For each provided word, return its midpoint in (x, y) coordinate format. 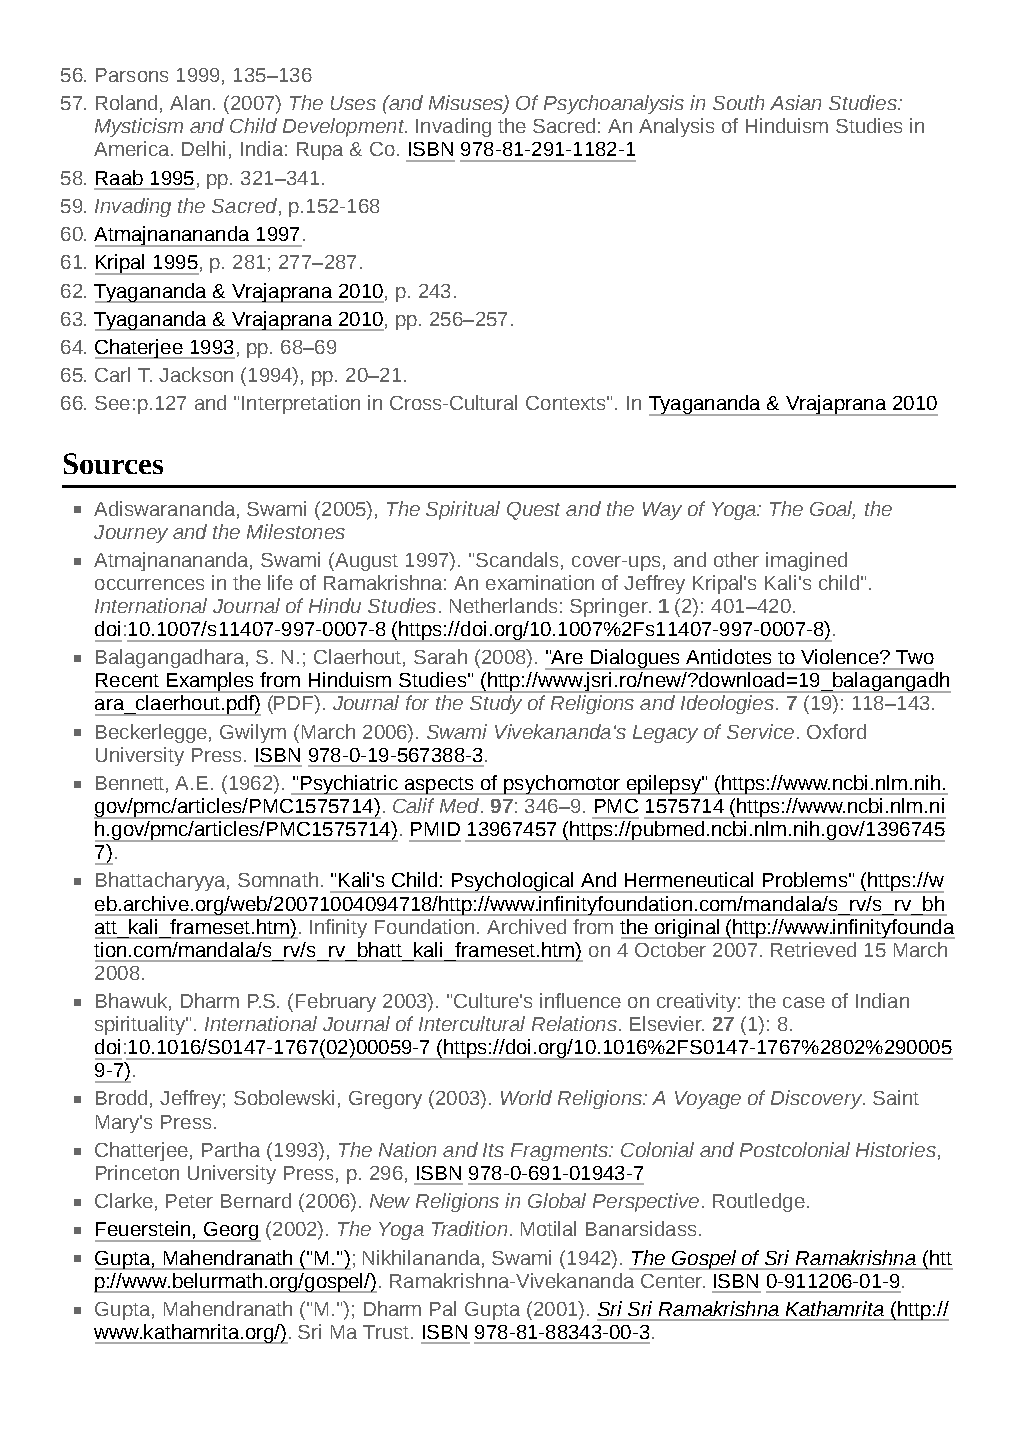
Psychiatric (349, 785)
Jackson (196, 374)
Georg (231, 1232)
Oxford (836, 731)
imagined (806, 561)
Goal (832, 509)
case (804, 1002)
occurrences (149, 584)
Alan (190, 102)
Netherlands (503, 605)
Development (345, 127)
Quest (533, 511)
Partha (231, 1149)
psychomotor (562, 785)
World (526, 1097)
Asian (795, 102)
